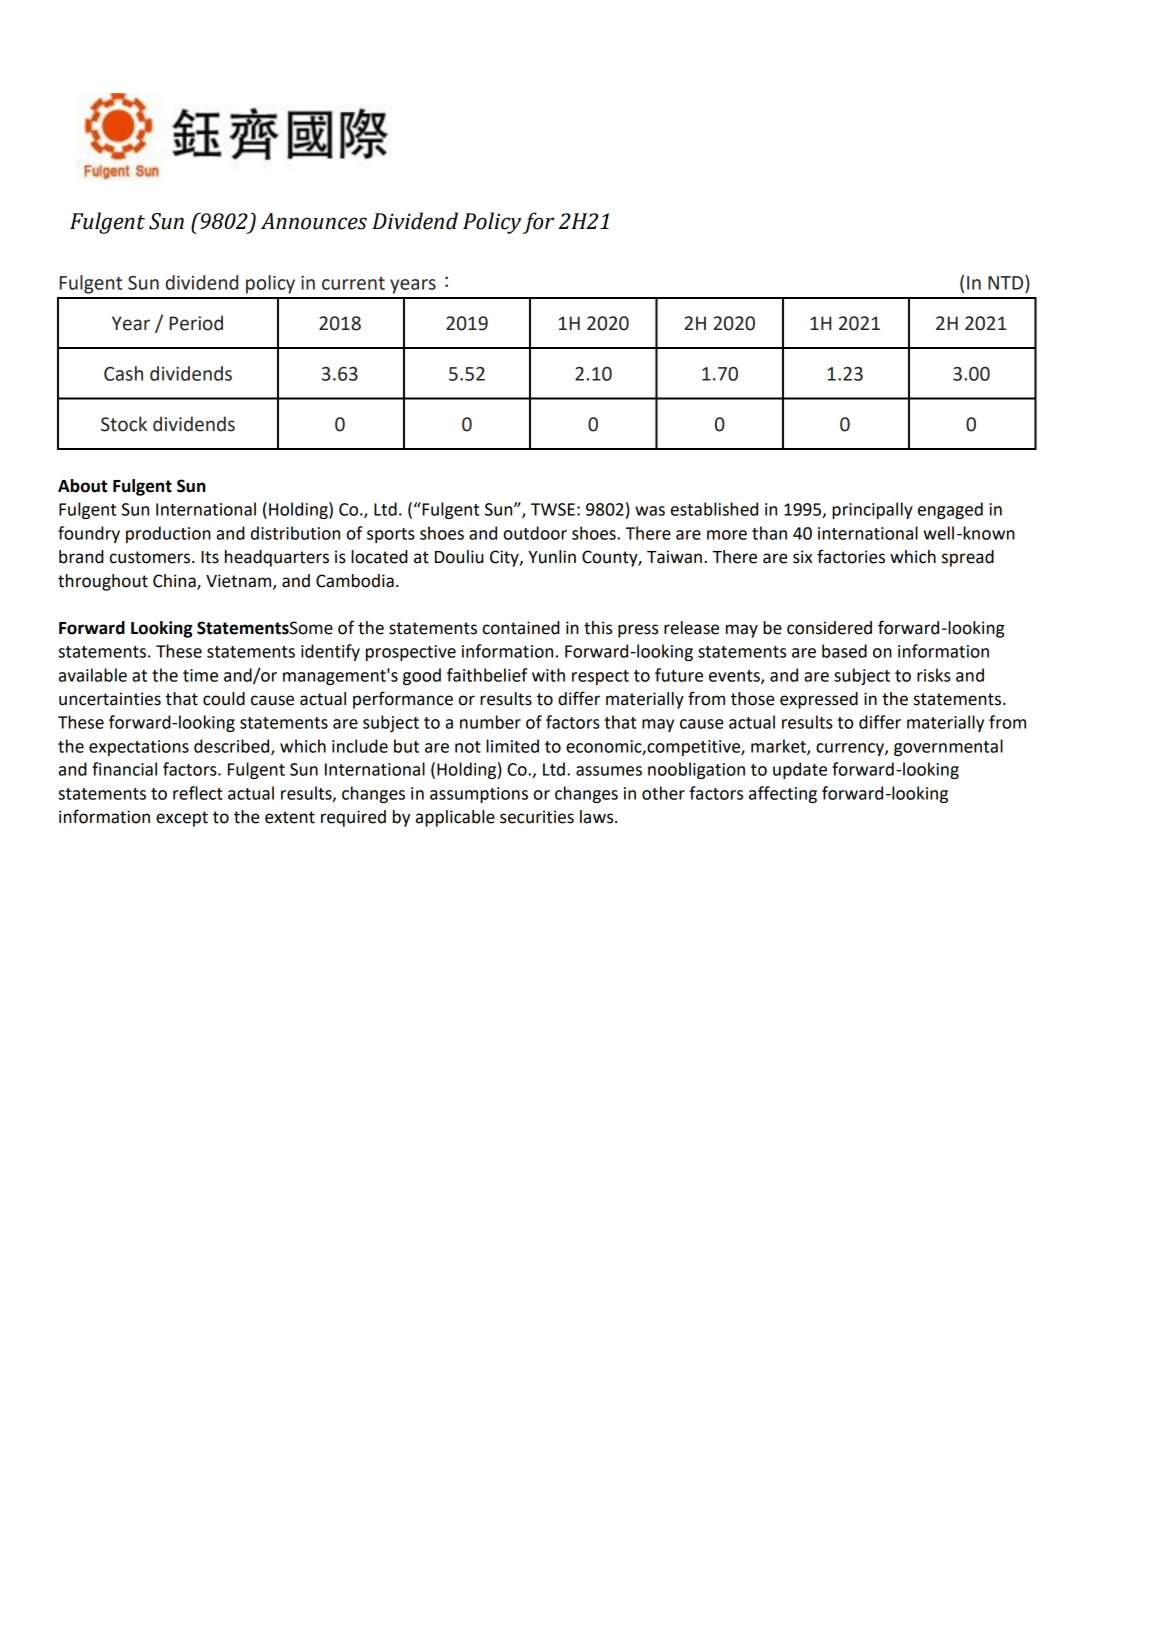  Describe the element at coordinates (829, 628) in the screenshot. I see `considered` at that location.
